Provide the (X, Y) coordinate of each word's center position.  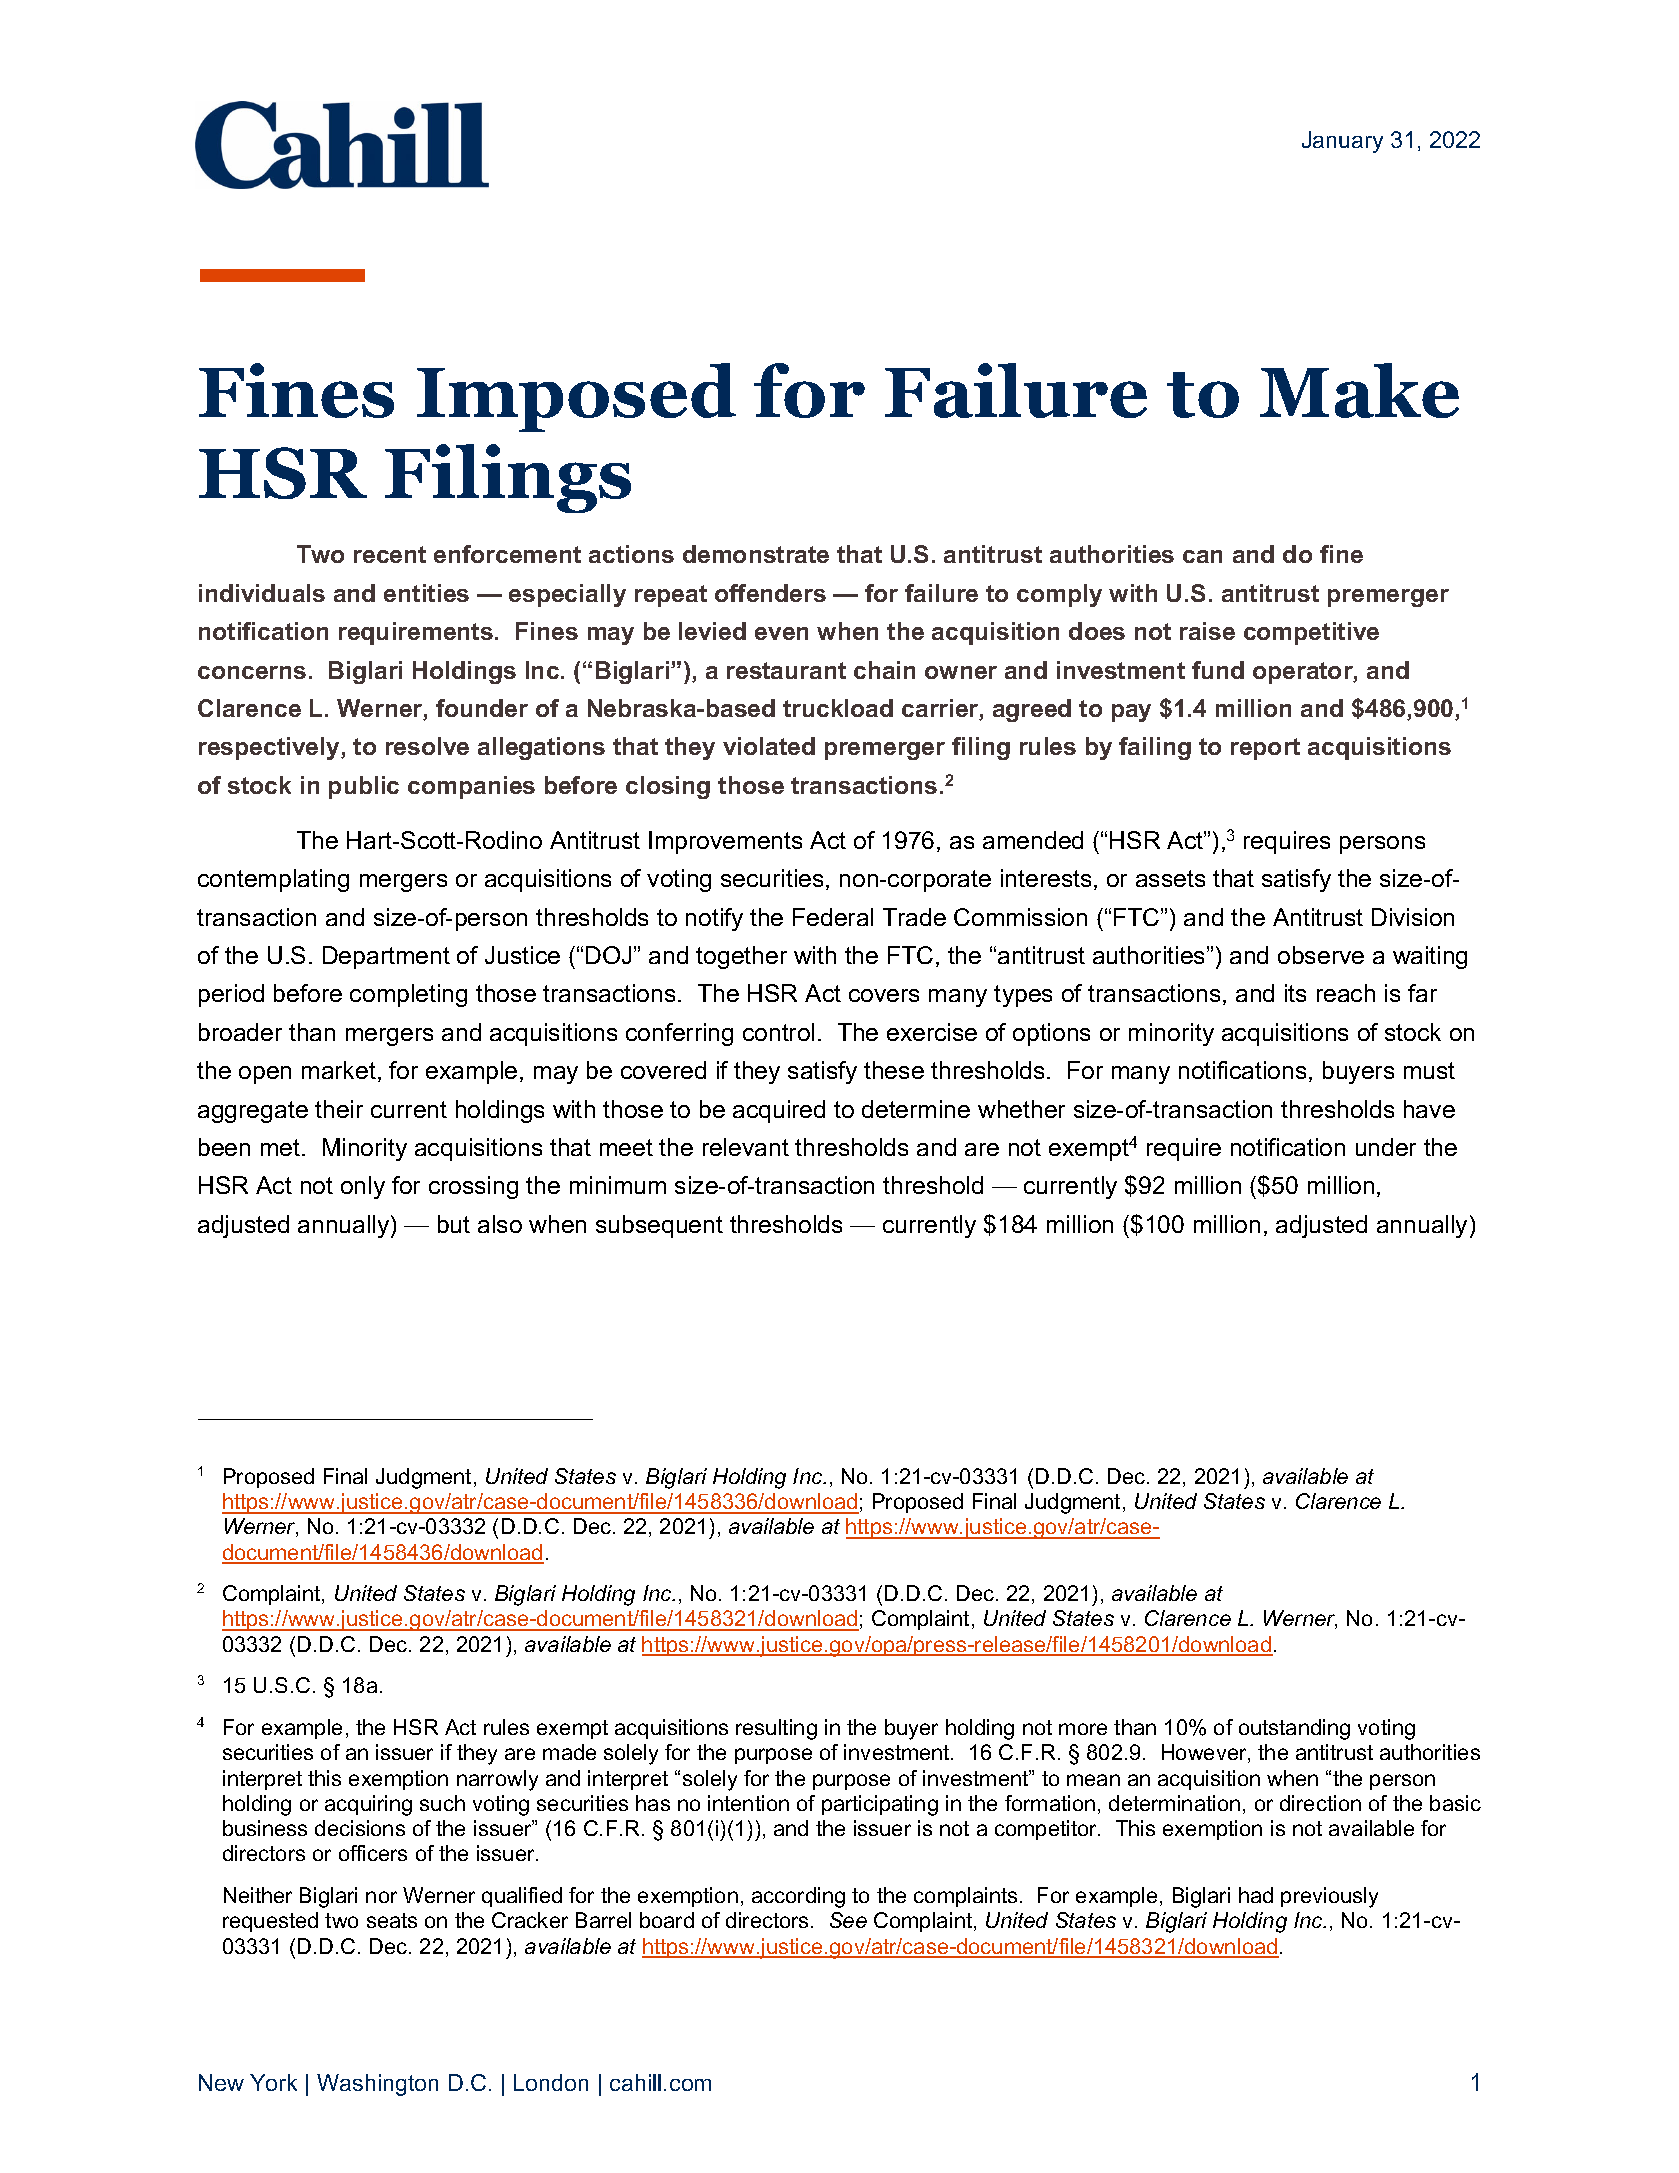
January (1342, 142)
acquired (779, 1111)
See (848, 1920)
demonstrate (756, 554)
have (1429, 1109)
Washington (377, 2085)
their (339, 1109)
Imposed (576, 397)
